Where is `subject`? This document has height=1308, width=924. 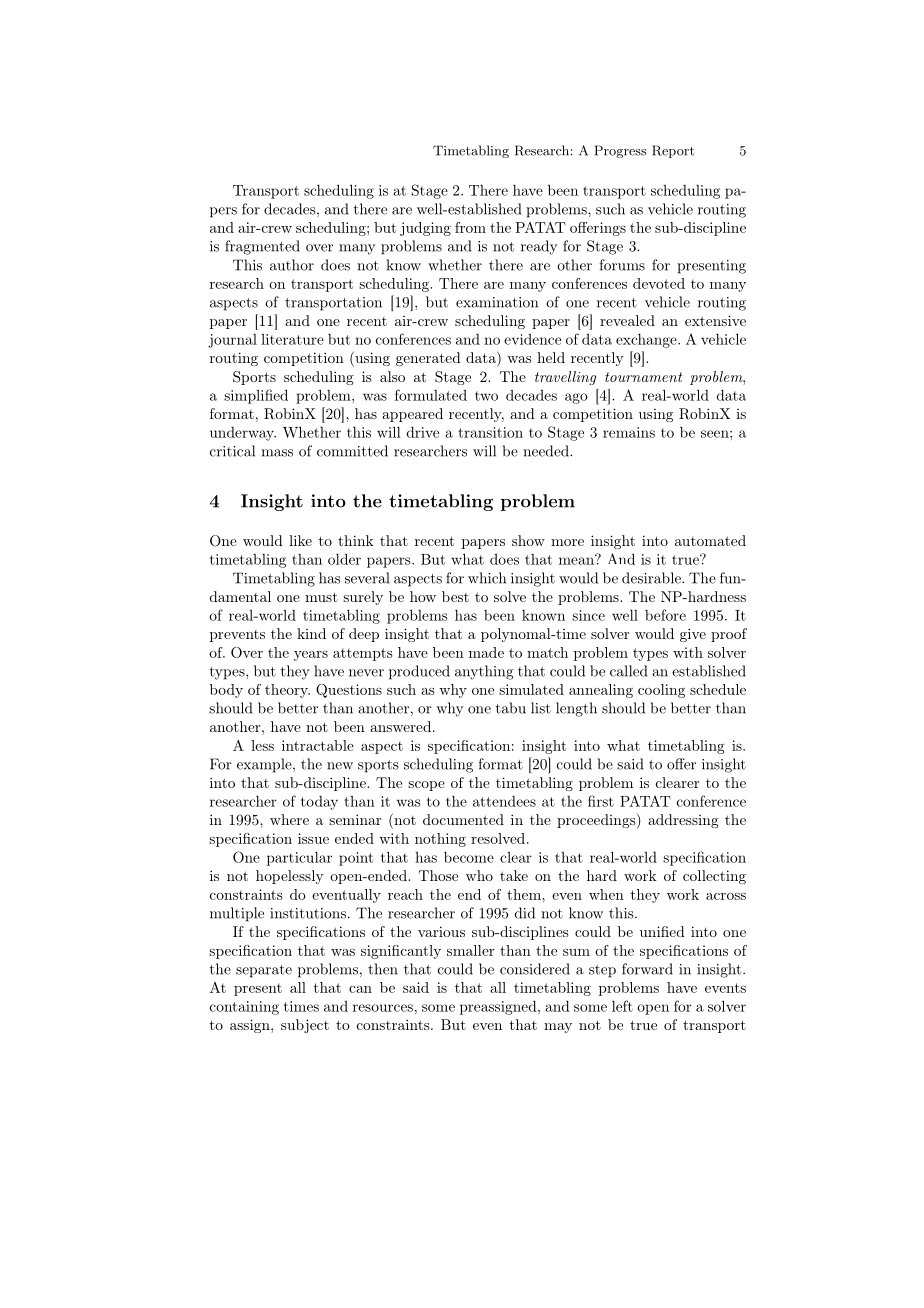
subject is located at coordinates (305, 1026).
